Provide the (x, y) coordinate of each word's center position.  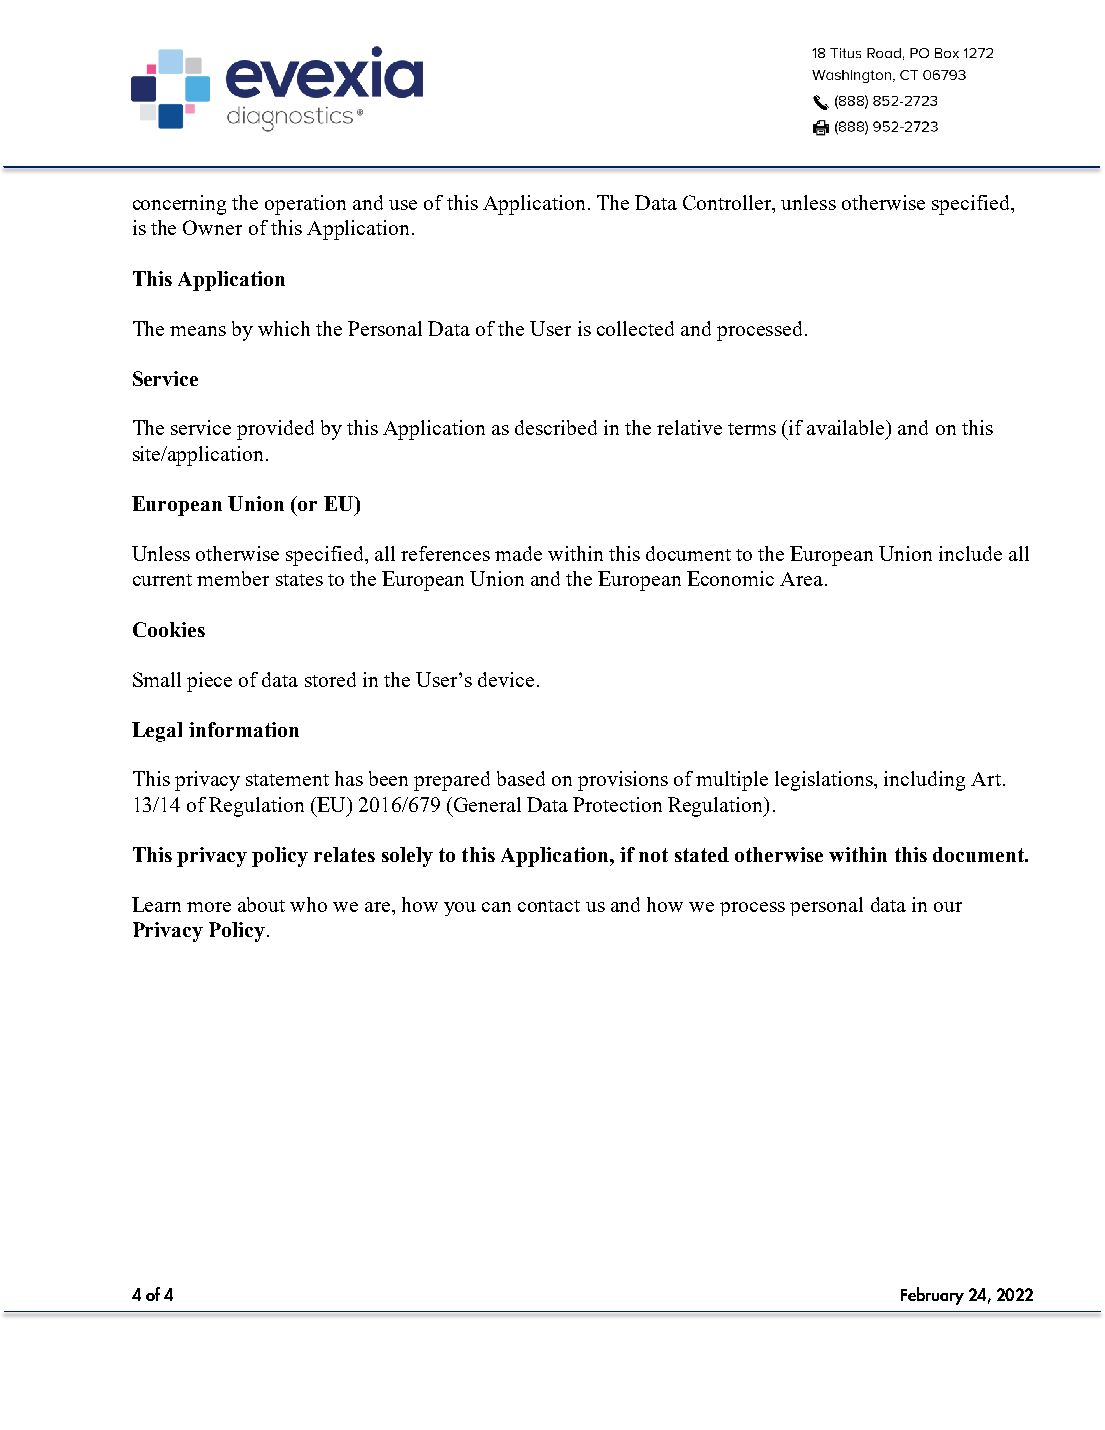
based (521, 778)
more (209, 907)
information (244, 729)
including (924, 781)
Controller (728, 202)
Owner (212, 227)
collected (635, 328)
